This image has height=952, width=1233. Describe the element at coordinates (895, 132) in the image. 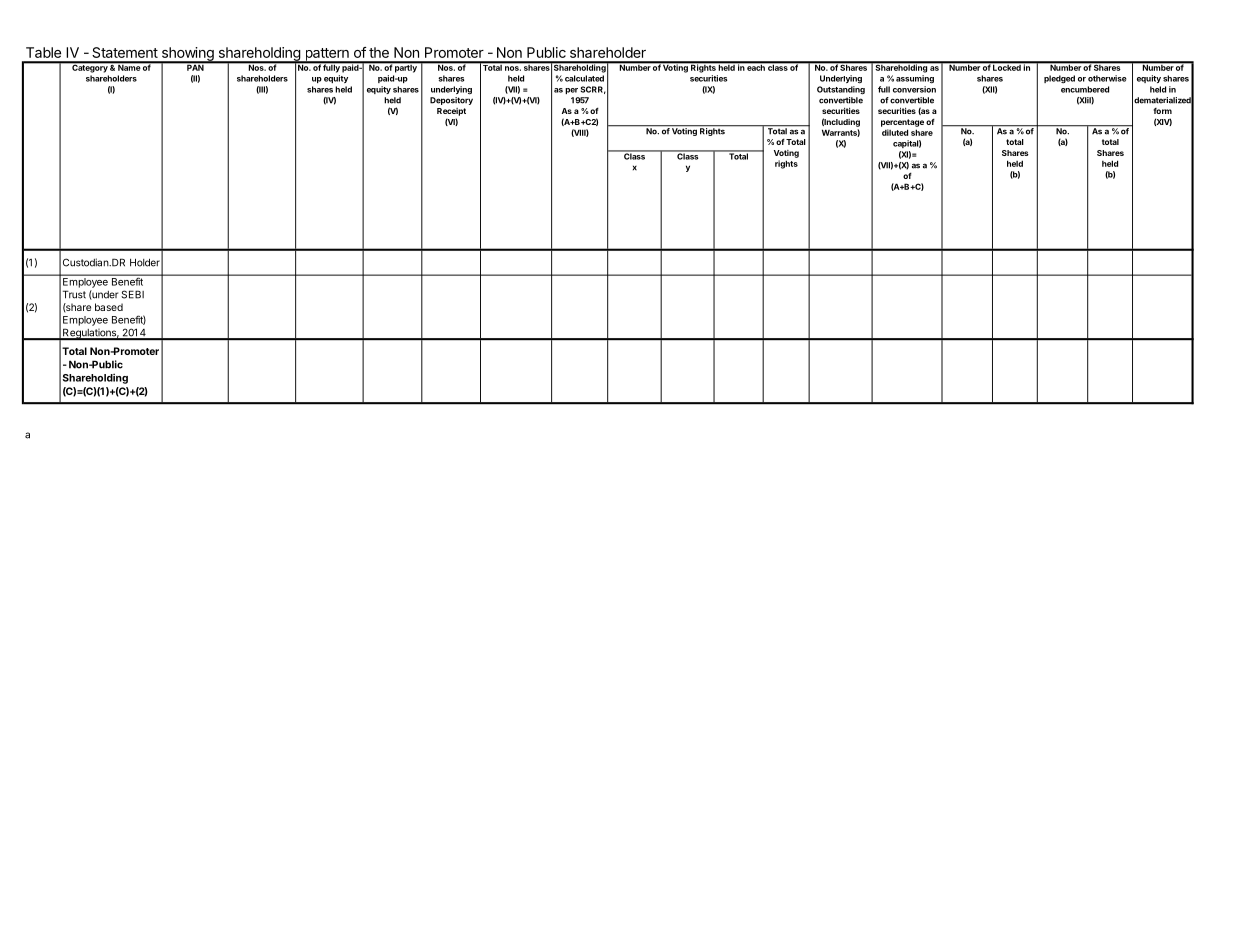

I see `diluted` at that location.
